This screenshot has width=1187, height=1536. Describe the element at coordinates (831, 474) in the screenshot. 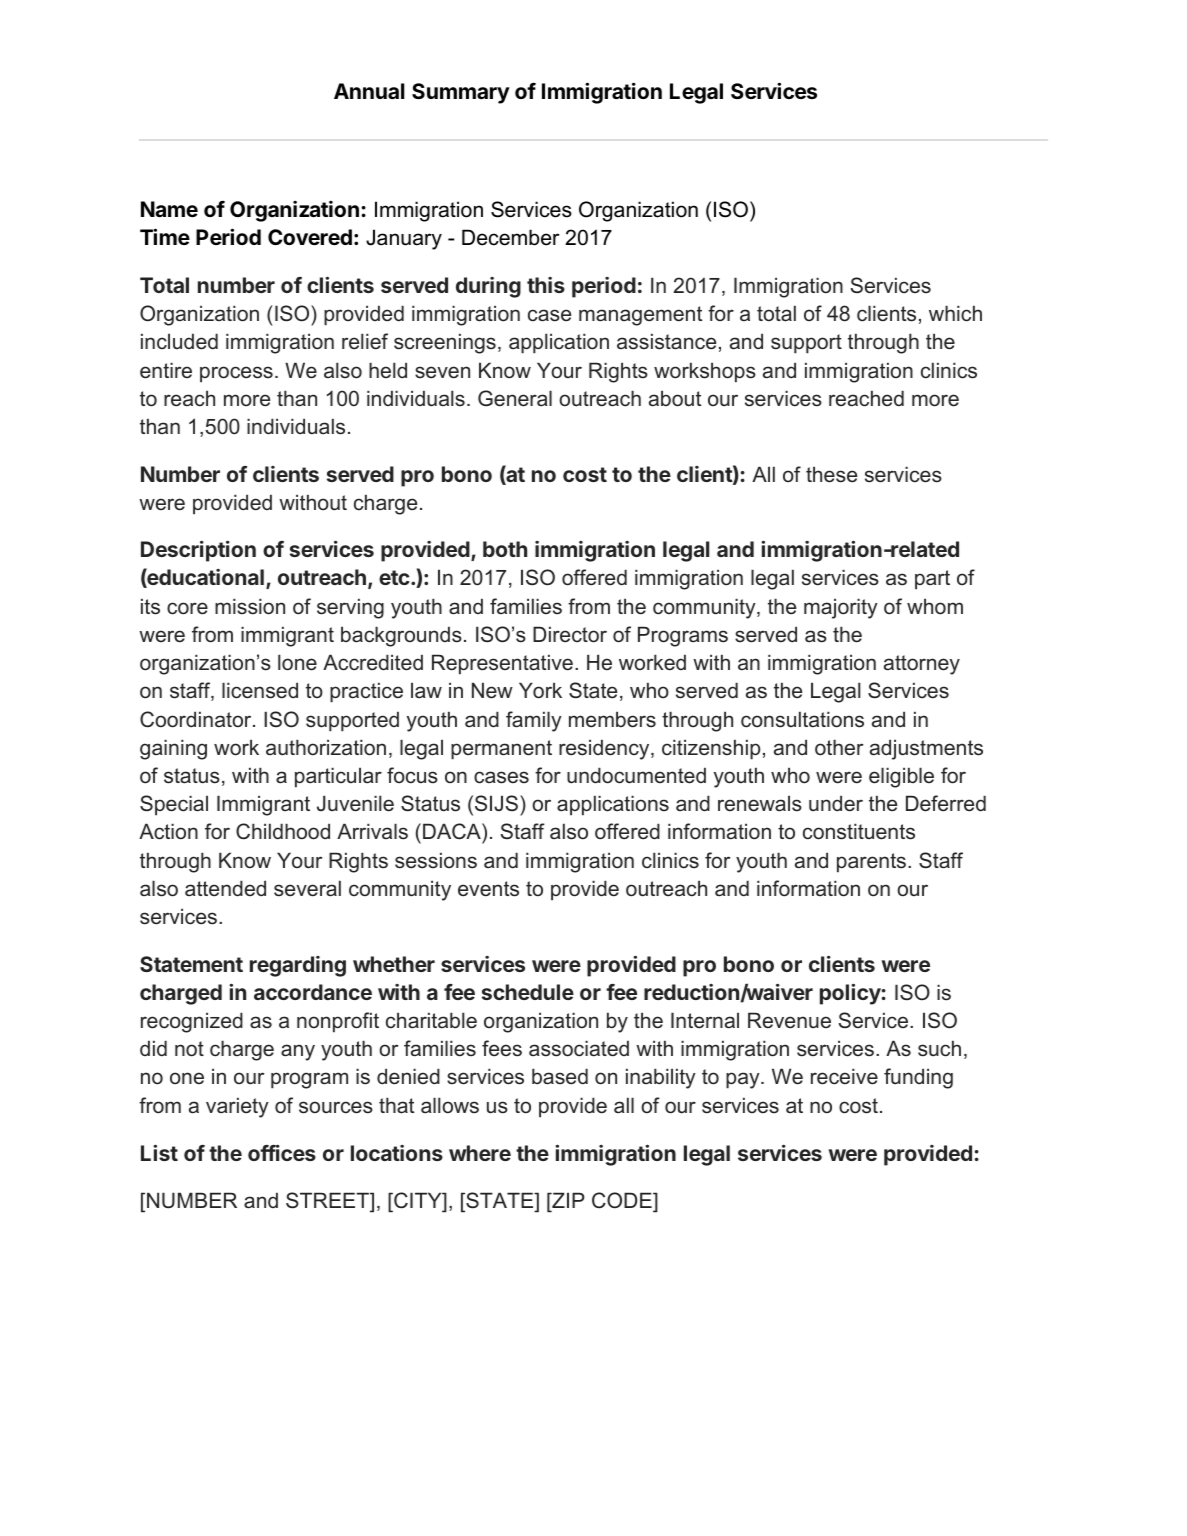

I see `these` at that location.
